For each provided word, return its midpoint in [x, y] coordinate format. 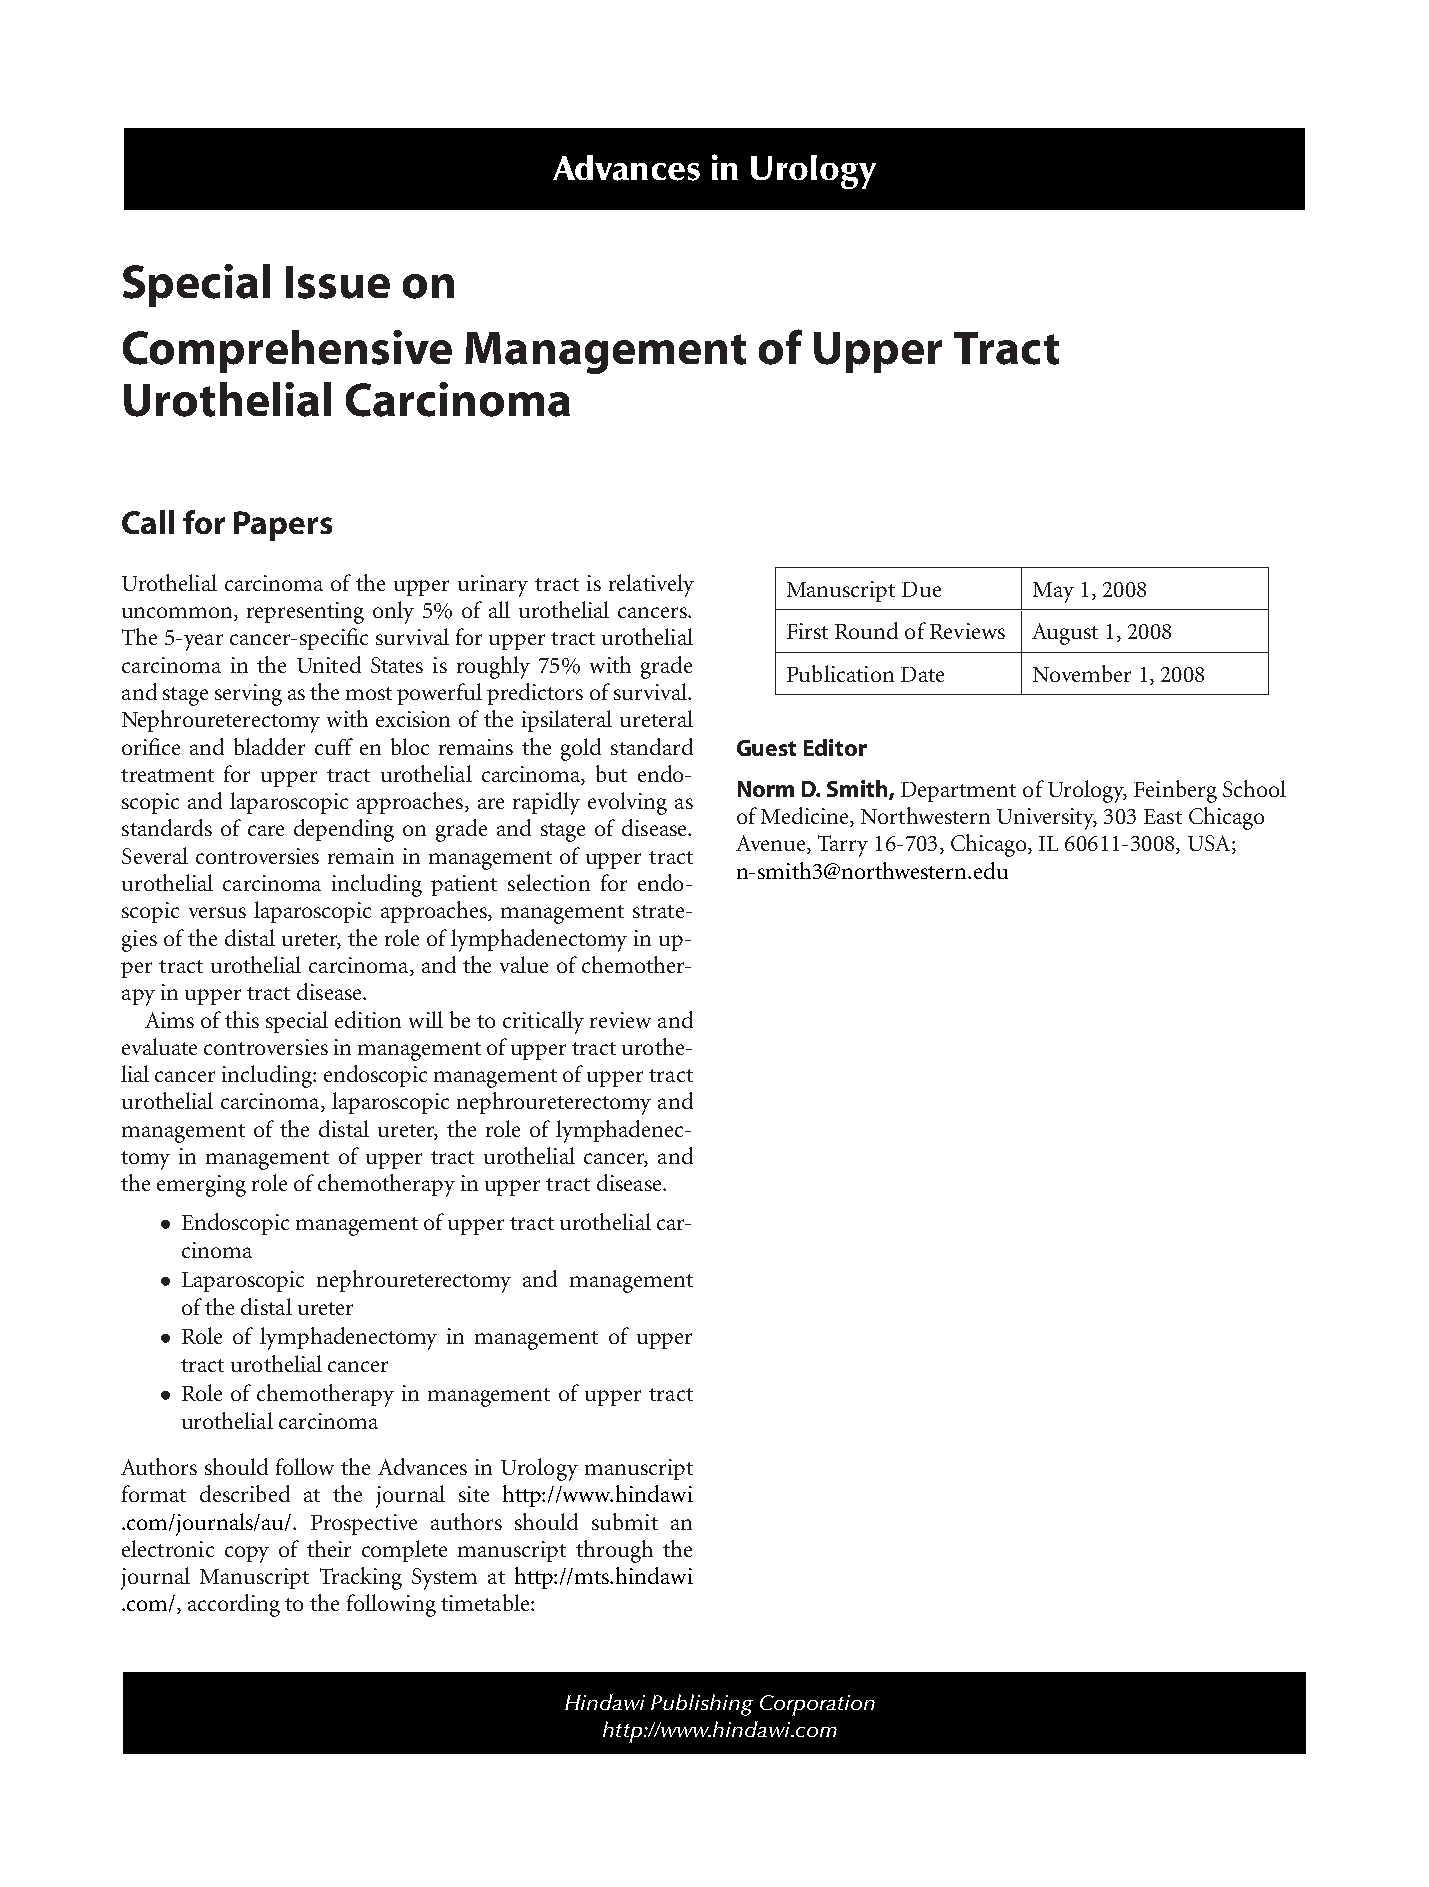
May [1053, 592]
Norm [766, 789]
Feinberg [1175, 791]
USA [1210, 844]
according [234, 1605]
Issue [338, 282]
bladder [269, 746]
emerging [201, 1186]
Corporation [817, 1705]
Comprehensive [287, 351]
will [426, 1019]
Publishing [702, 1705]
